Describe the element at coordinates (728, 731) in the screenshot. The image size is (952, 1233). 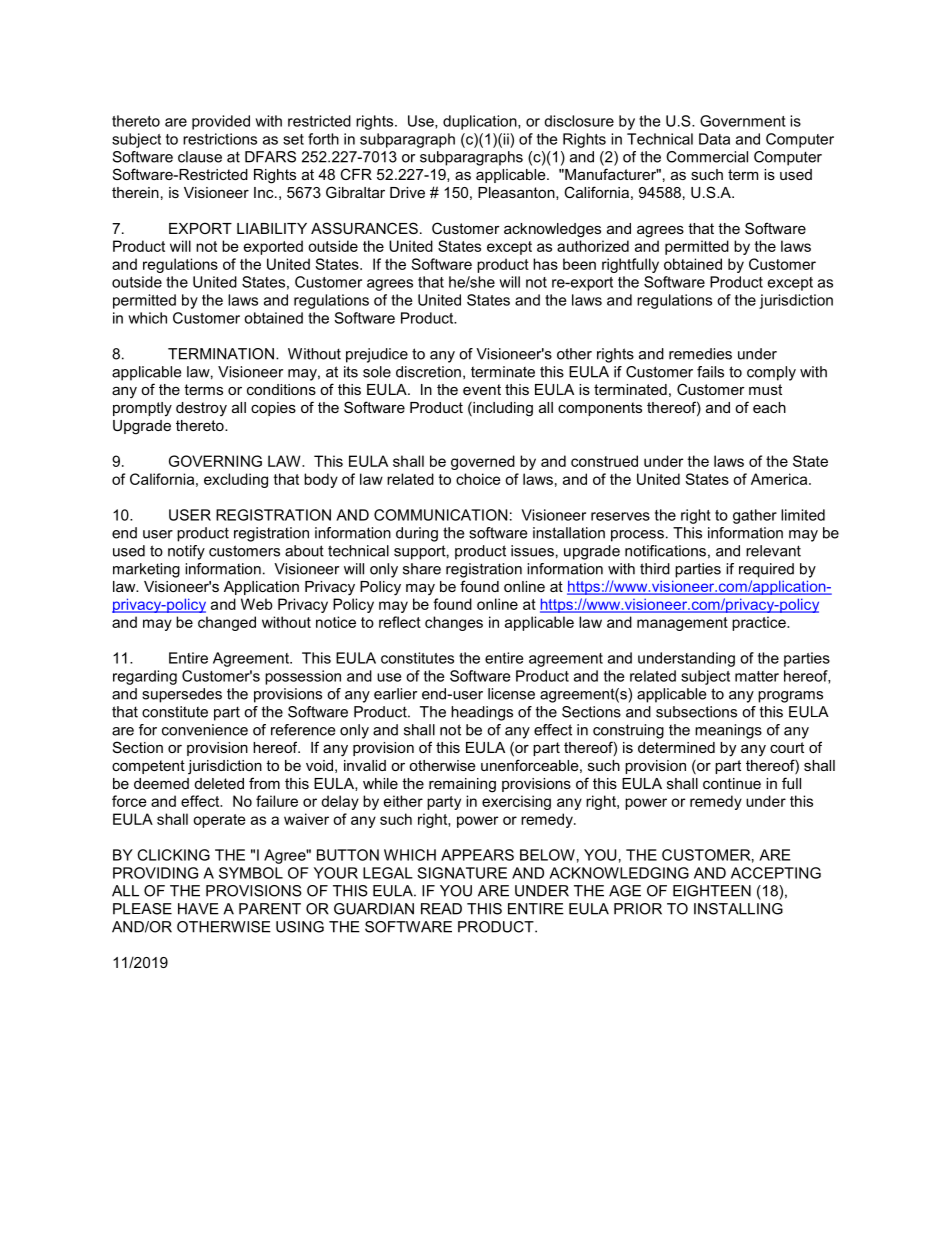
I see `meanings` at that location.
